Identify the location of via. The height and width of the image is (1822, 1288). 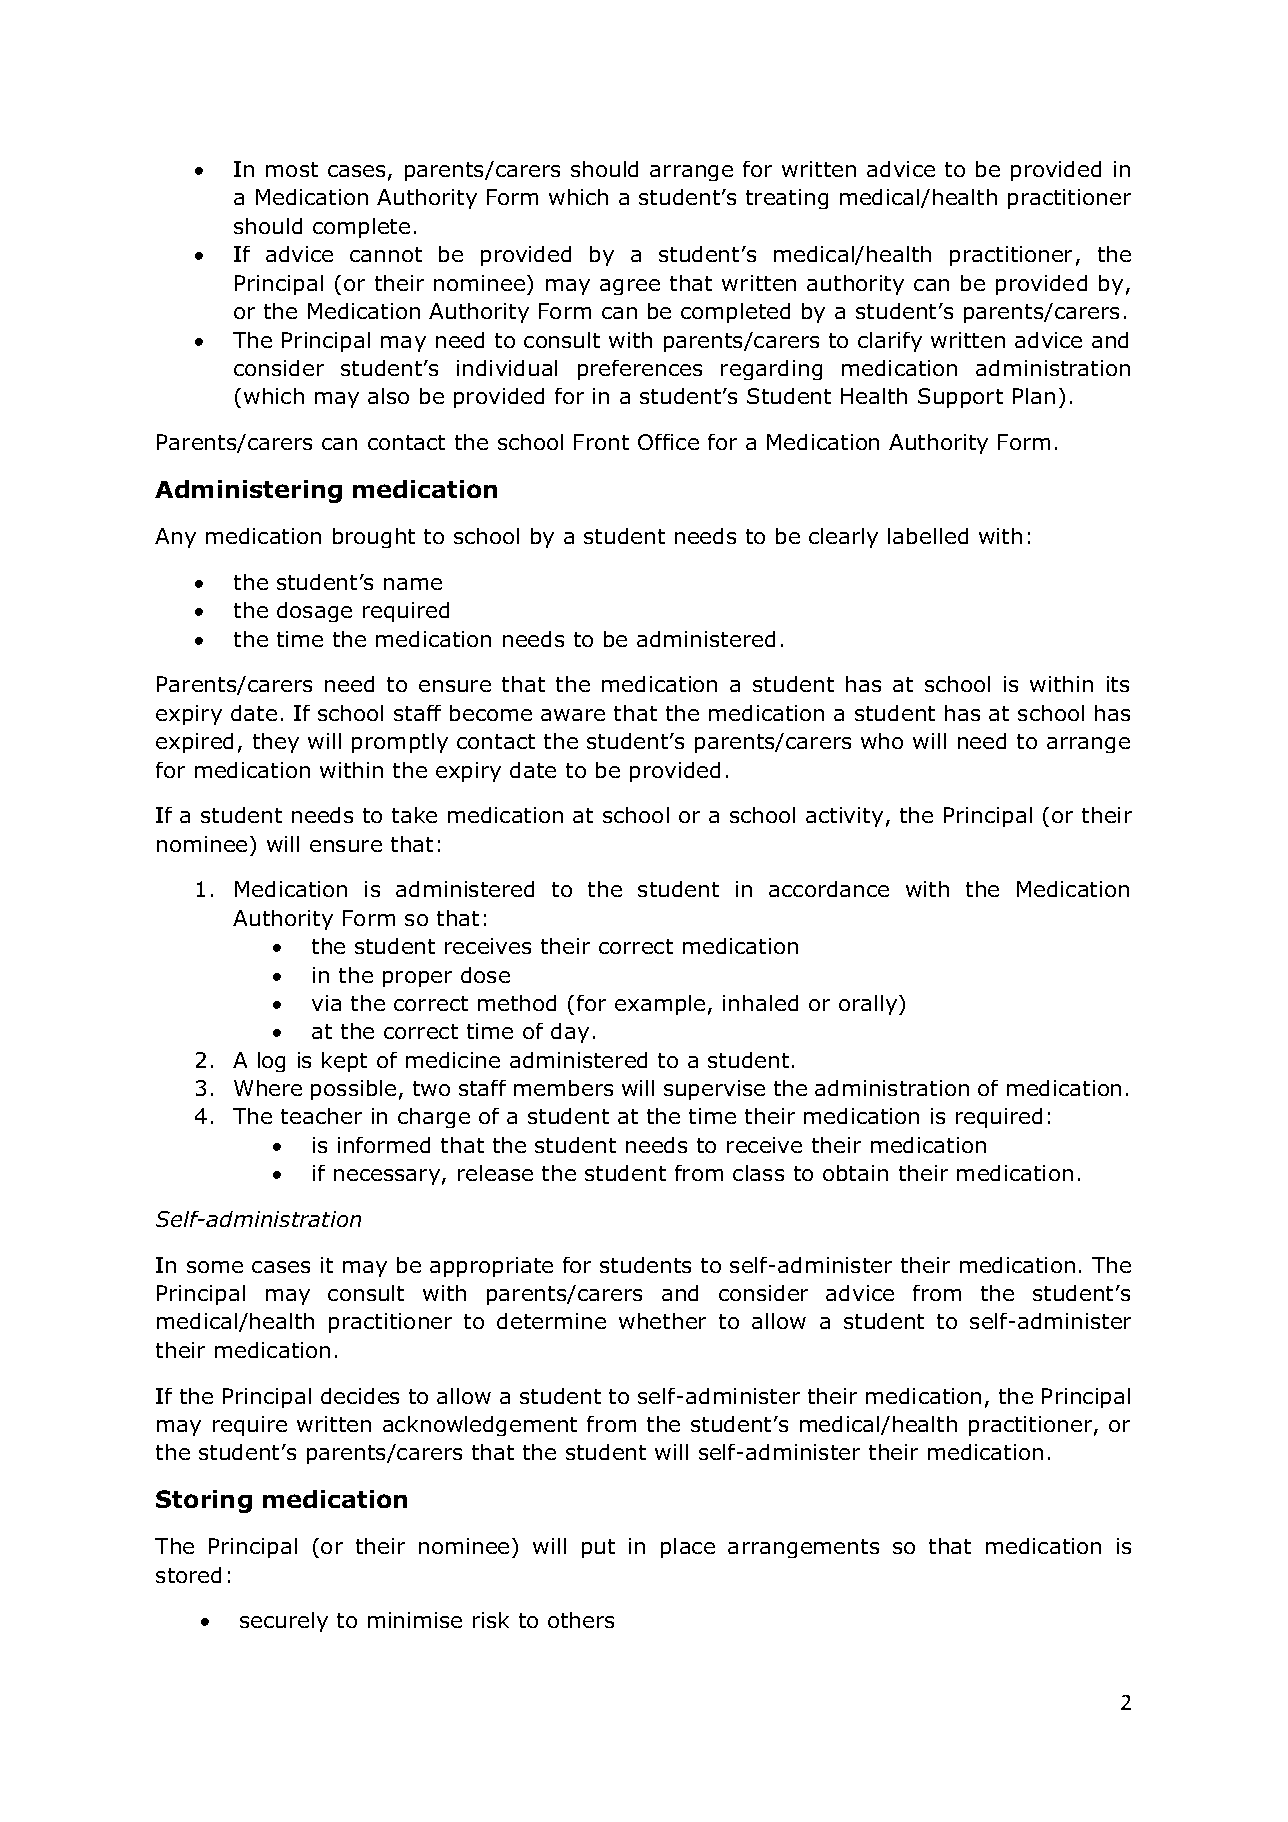
(326, 1003).
